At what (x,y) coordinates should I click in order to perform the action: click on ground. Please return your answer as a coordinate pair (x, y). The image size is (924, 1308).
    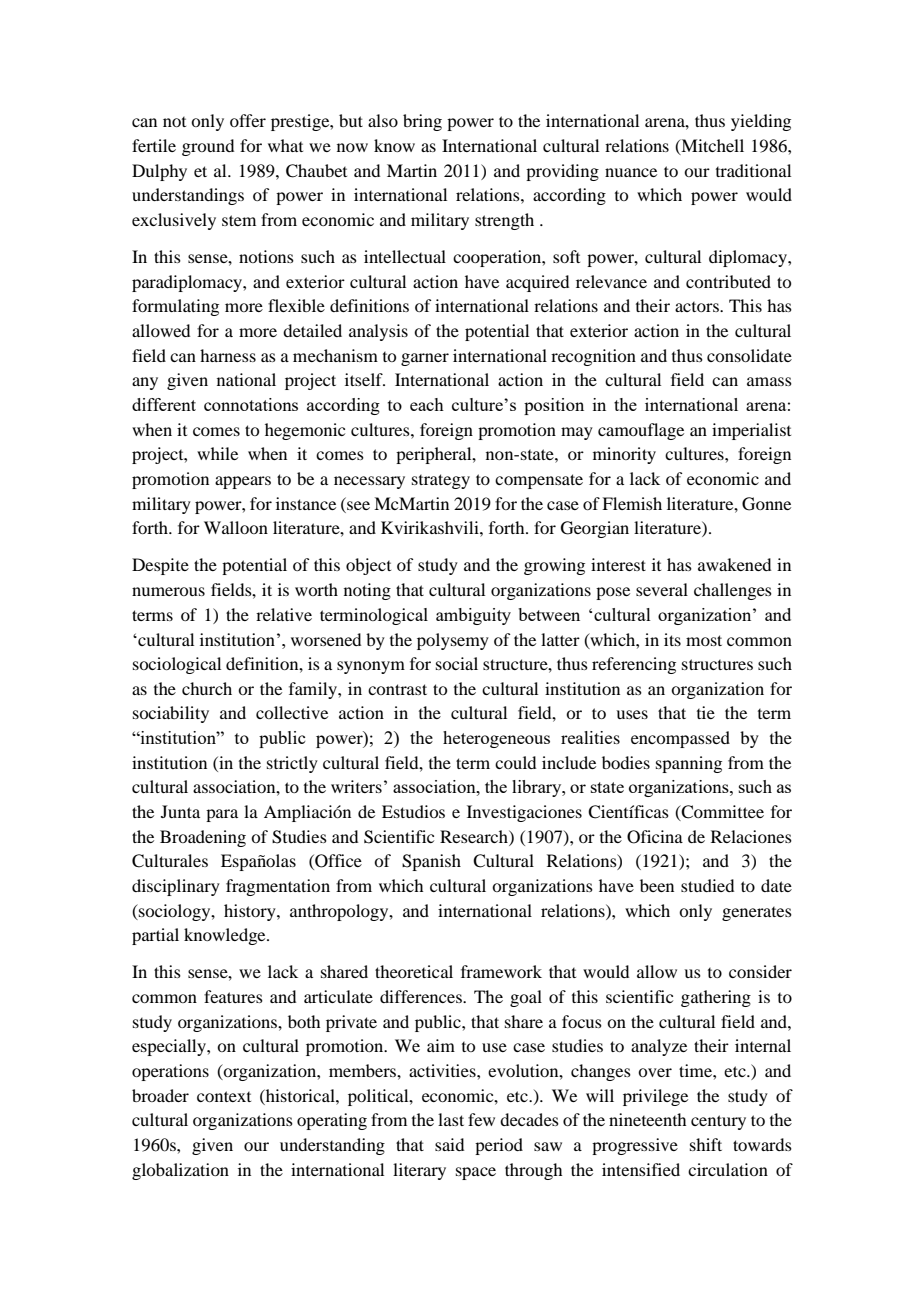
    Looking at the image, I should click on (208, 147).
